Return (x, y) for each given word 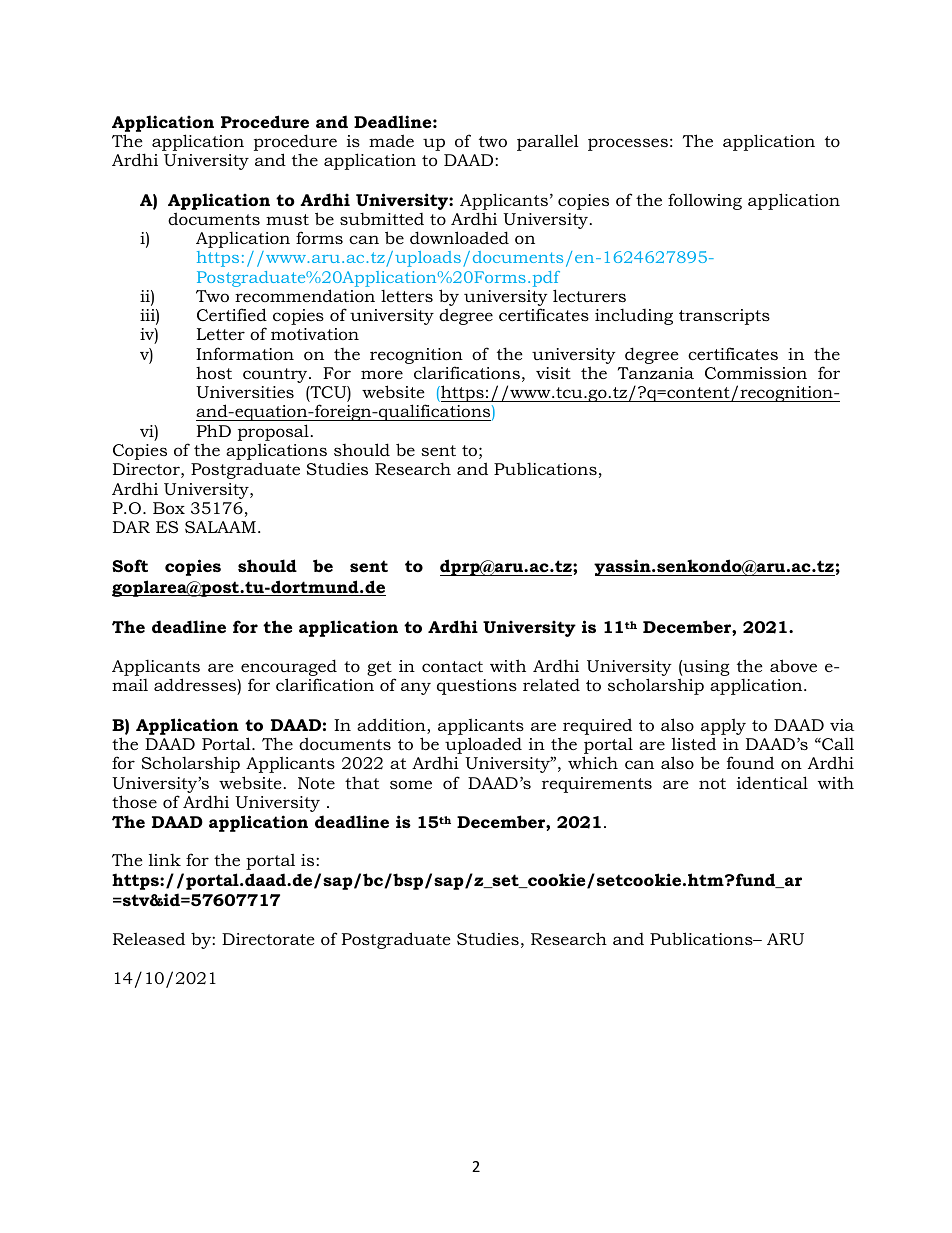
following (705, 201)
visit (553, 373)
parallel (548, 142)
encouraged (289, 669)
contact (452, 666)
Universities (245, 392)
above (793, 665)
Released (149, 938)
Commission (756, 373)
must (287, 219)
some (411, 784)
